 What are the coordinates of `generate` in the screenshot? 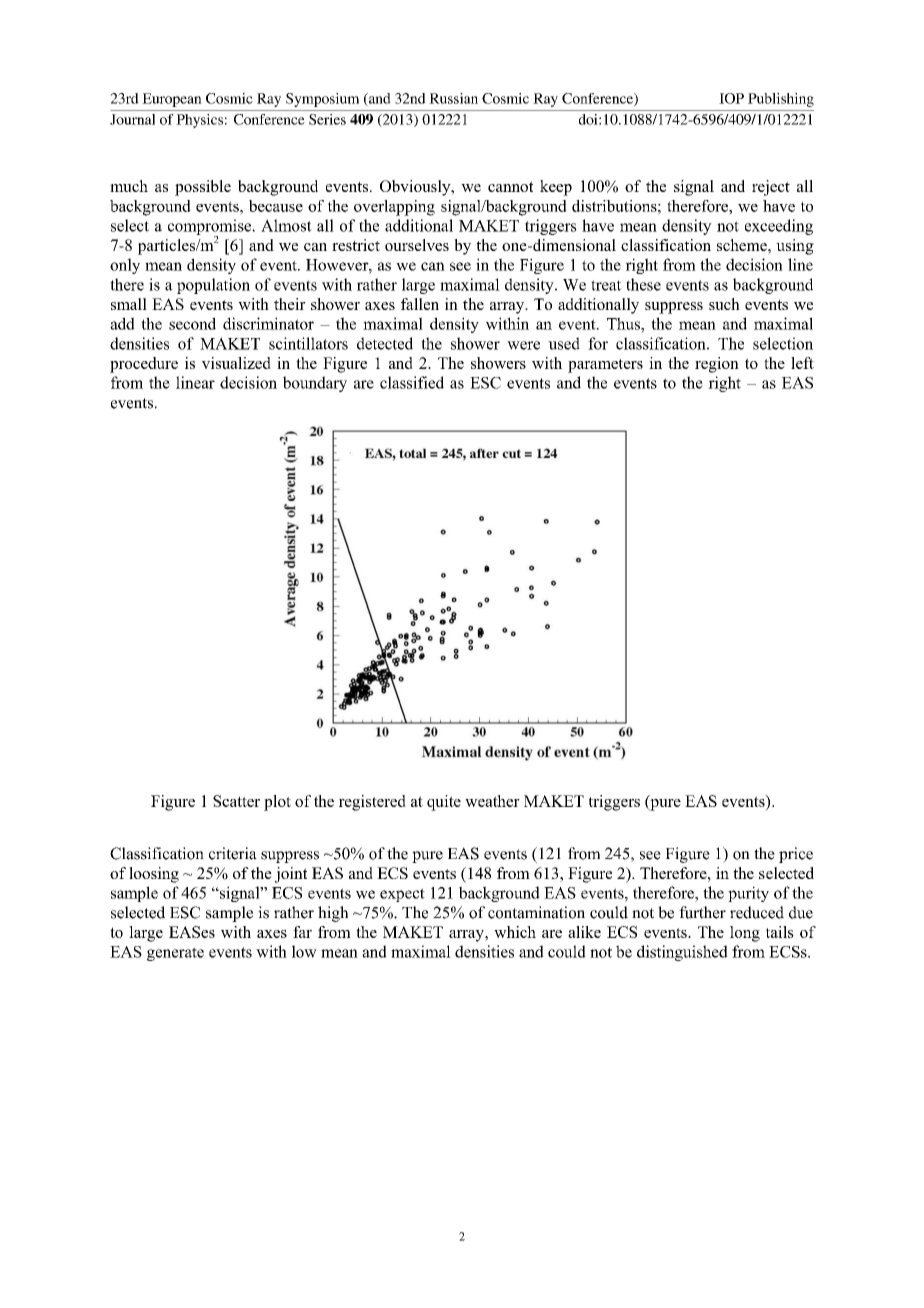 It's located at (175, 954).
